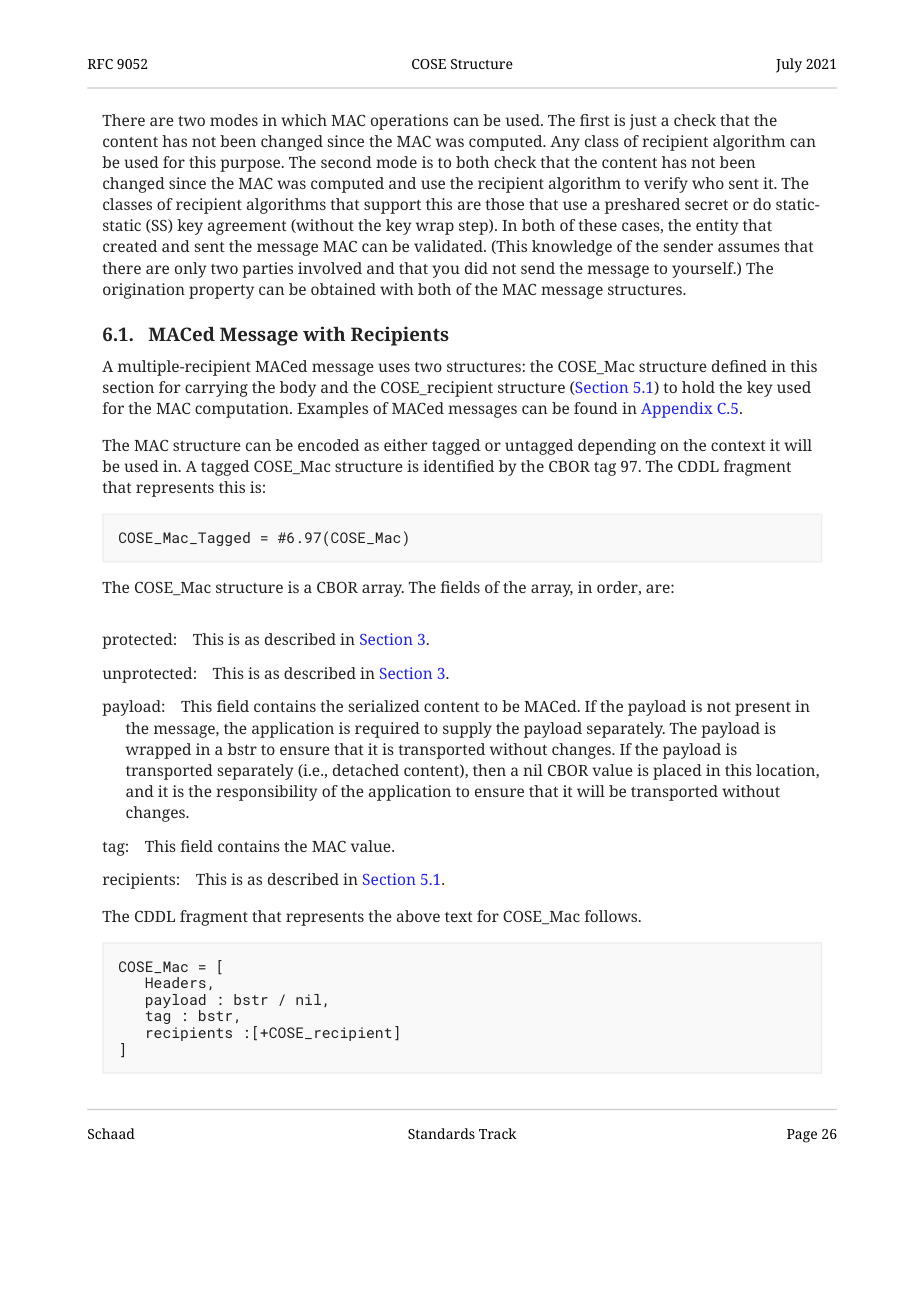 The width and height of the screenshot is (924, 1307). What do you see at coordinates (409, 122) in the screenshot?
I see `operations` at bounding box center [409, 122].
